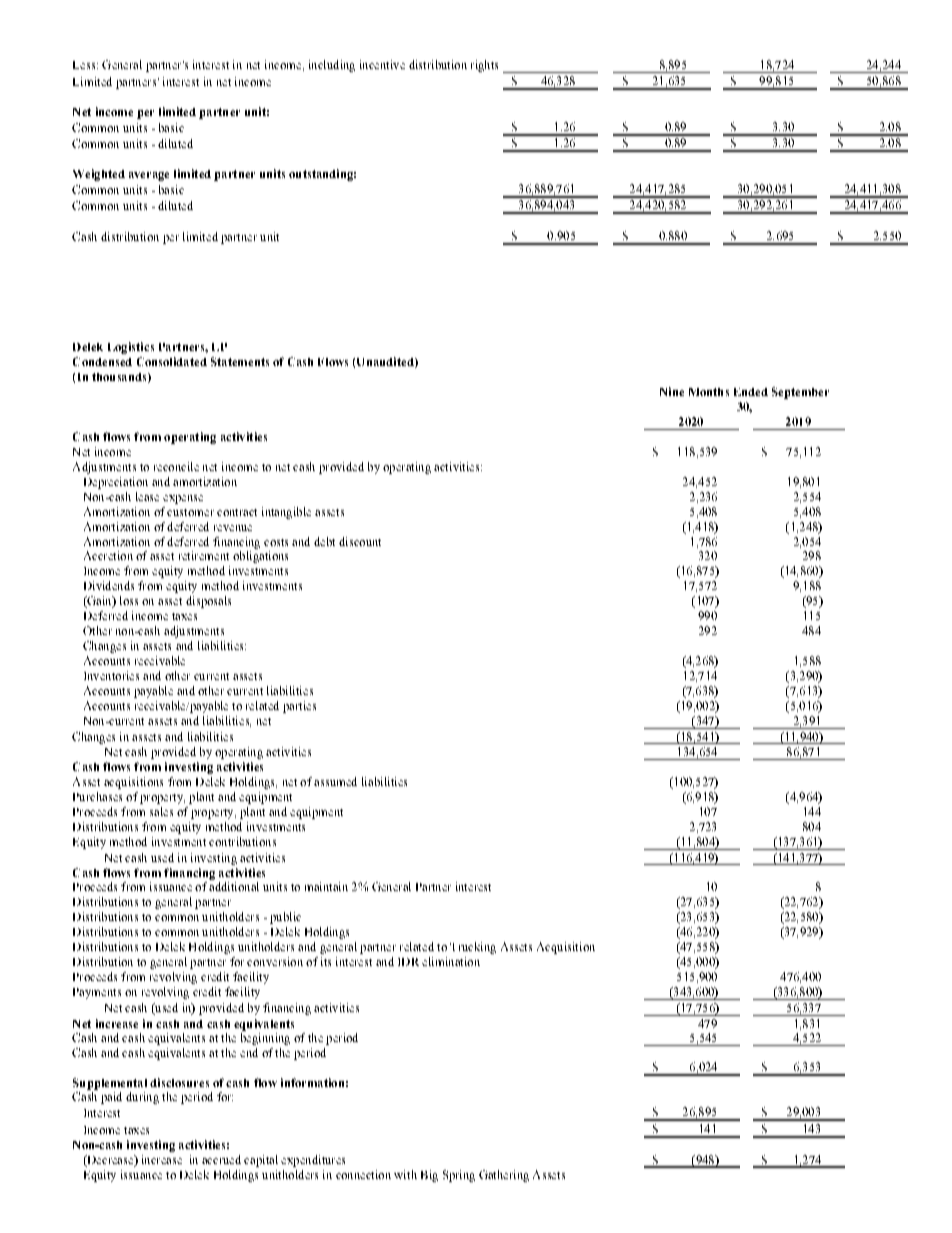 The image size is (952, 1233). I want to click on rights, so click(484, 66).
